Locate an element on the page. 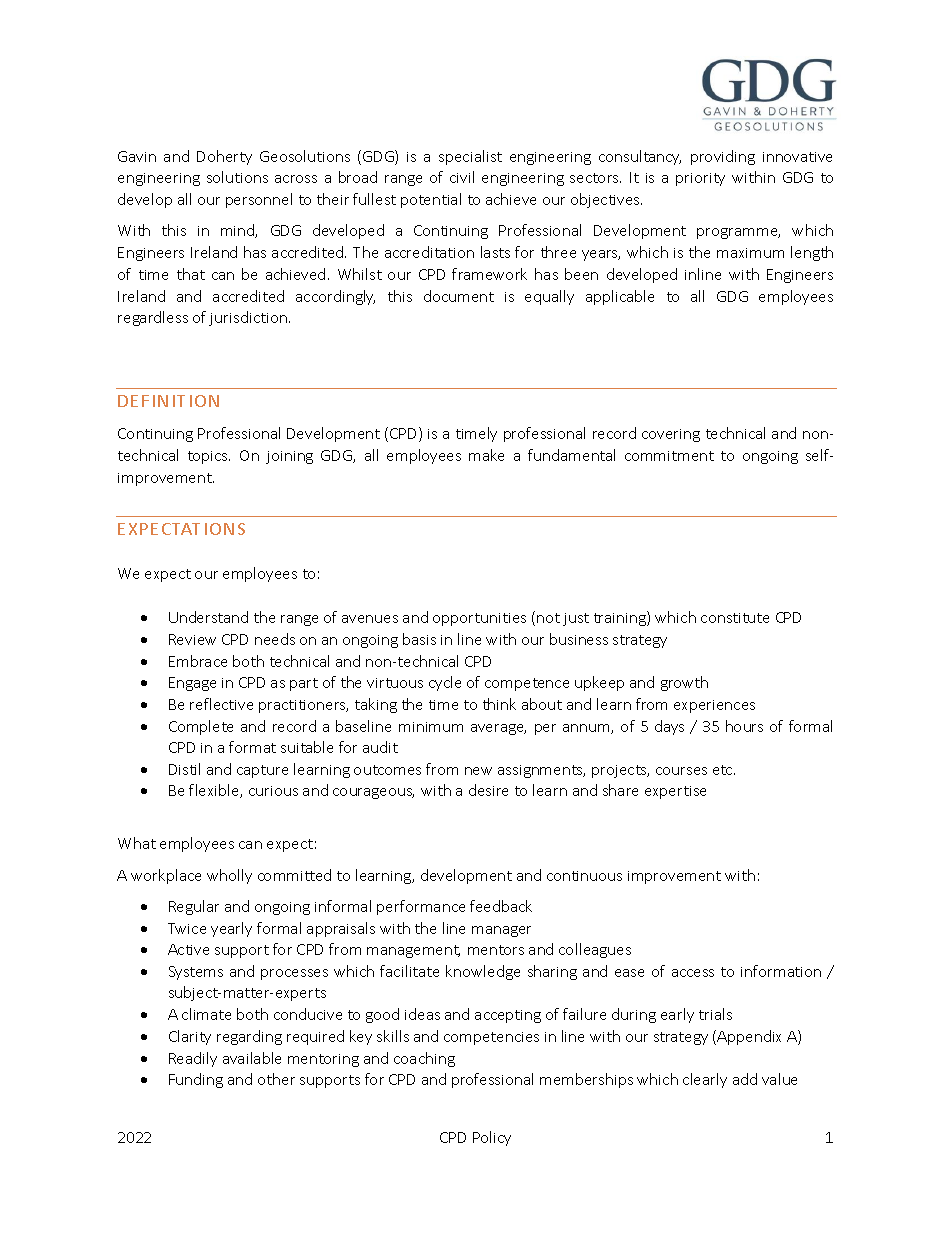 The image size is (952, 1233). expertise is located at coordinates (675, 792).
